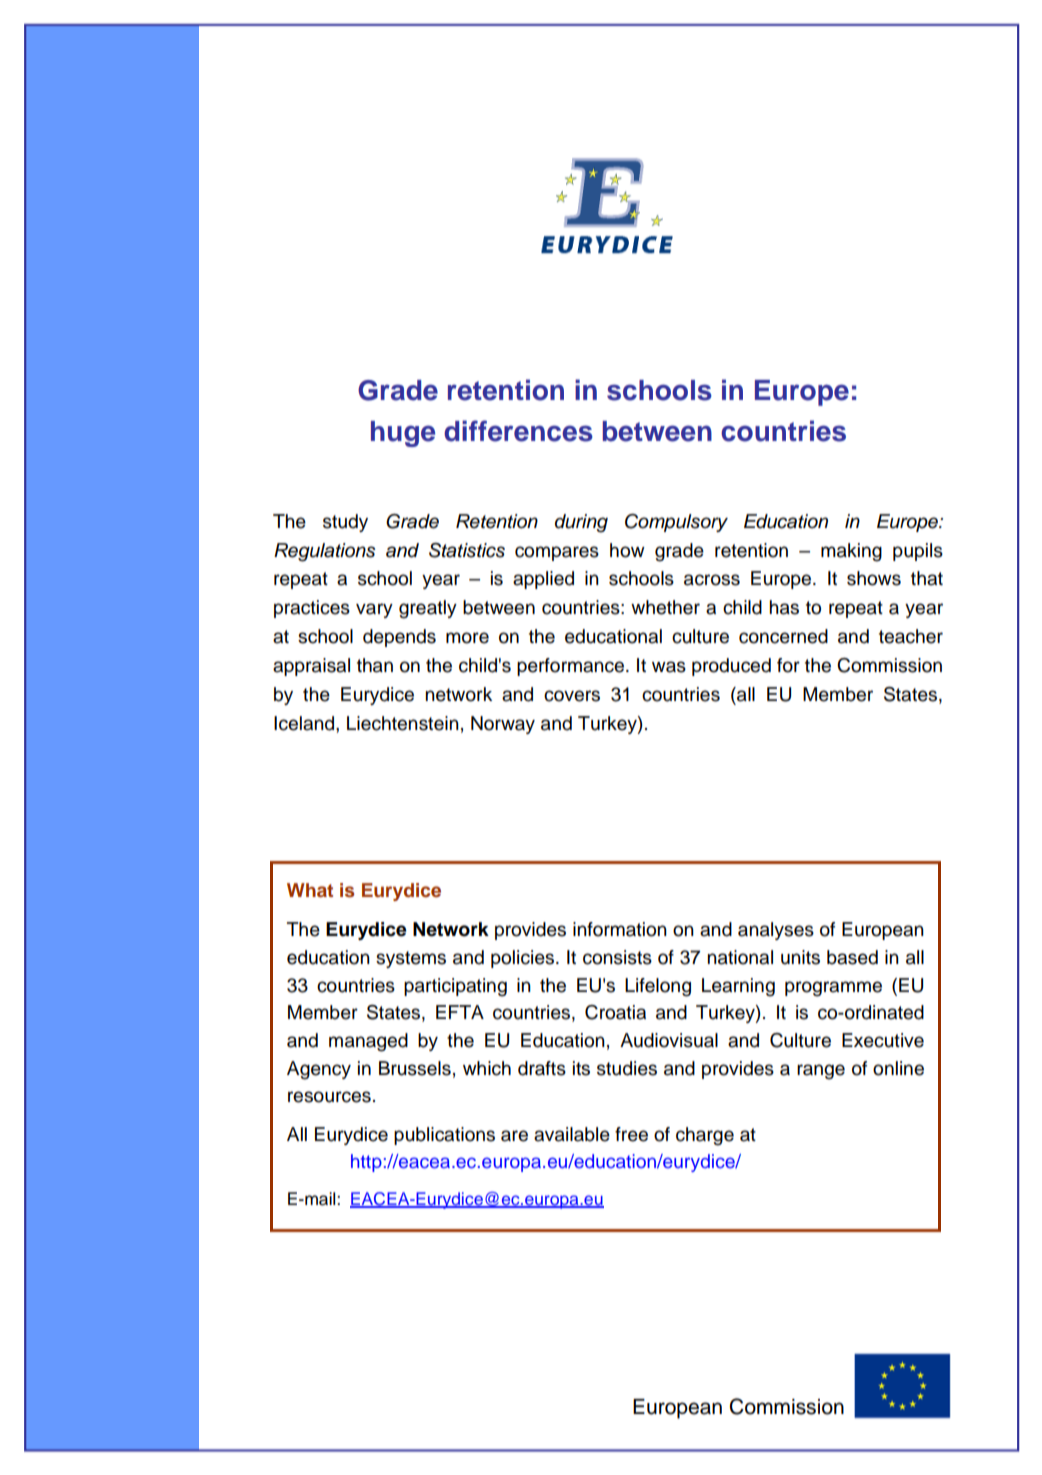 This screenshot has width=1042, height=1475. What do you see at coordinates (403, 723) in the screenshot?
I see `Liechtenstein` at bounding box center [403, 723].
